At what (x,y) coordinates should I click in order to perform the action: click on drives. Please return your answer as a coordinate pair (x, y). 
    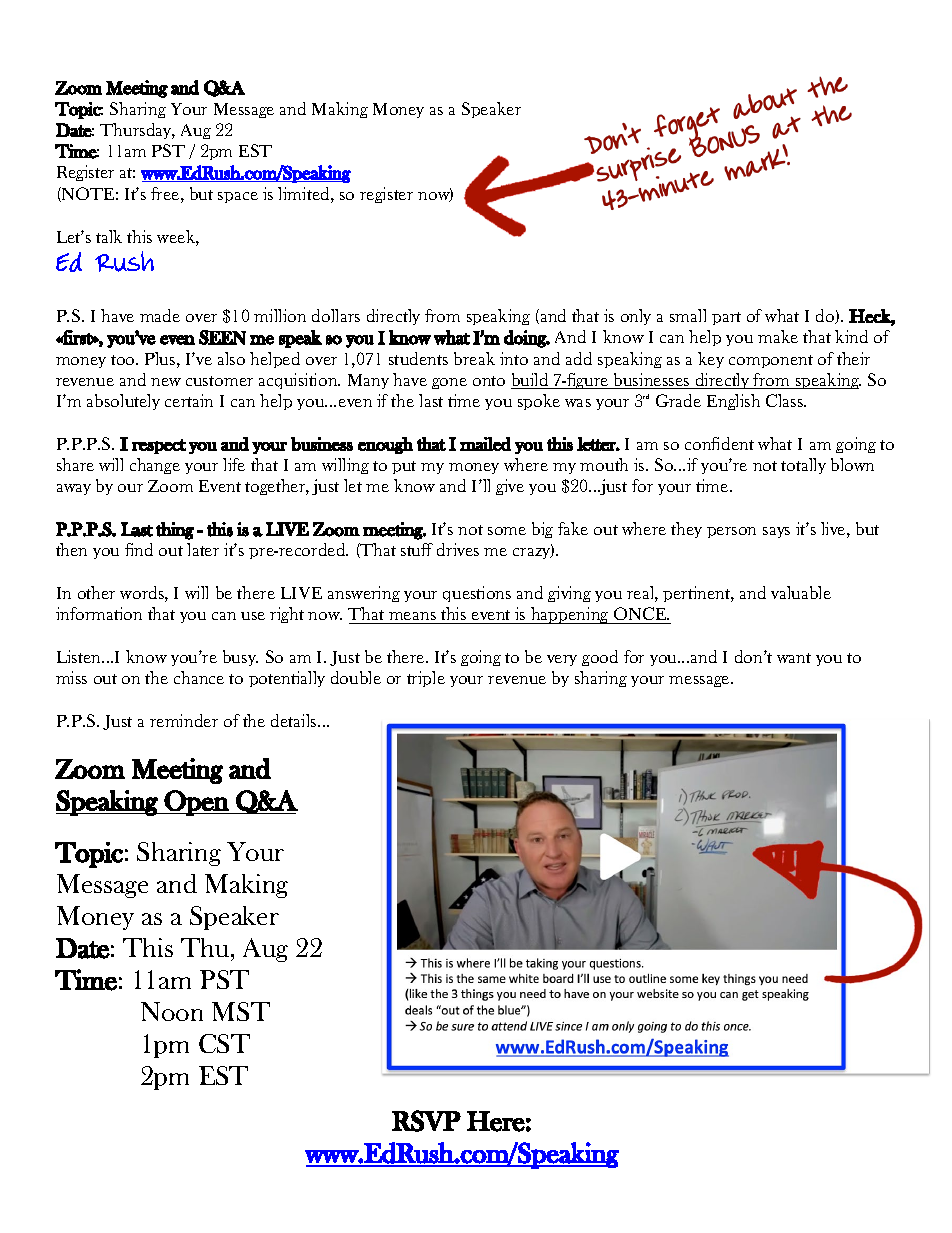
    Looking at the image, I should click on (458, 549).
